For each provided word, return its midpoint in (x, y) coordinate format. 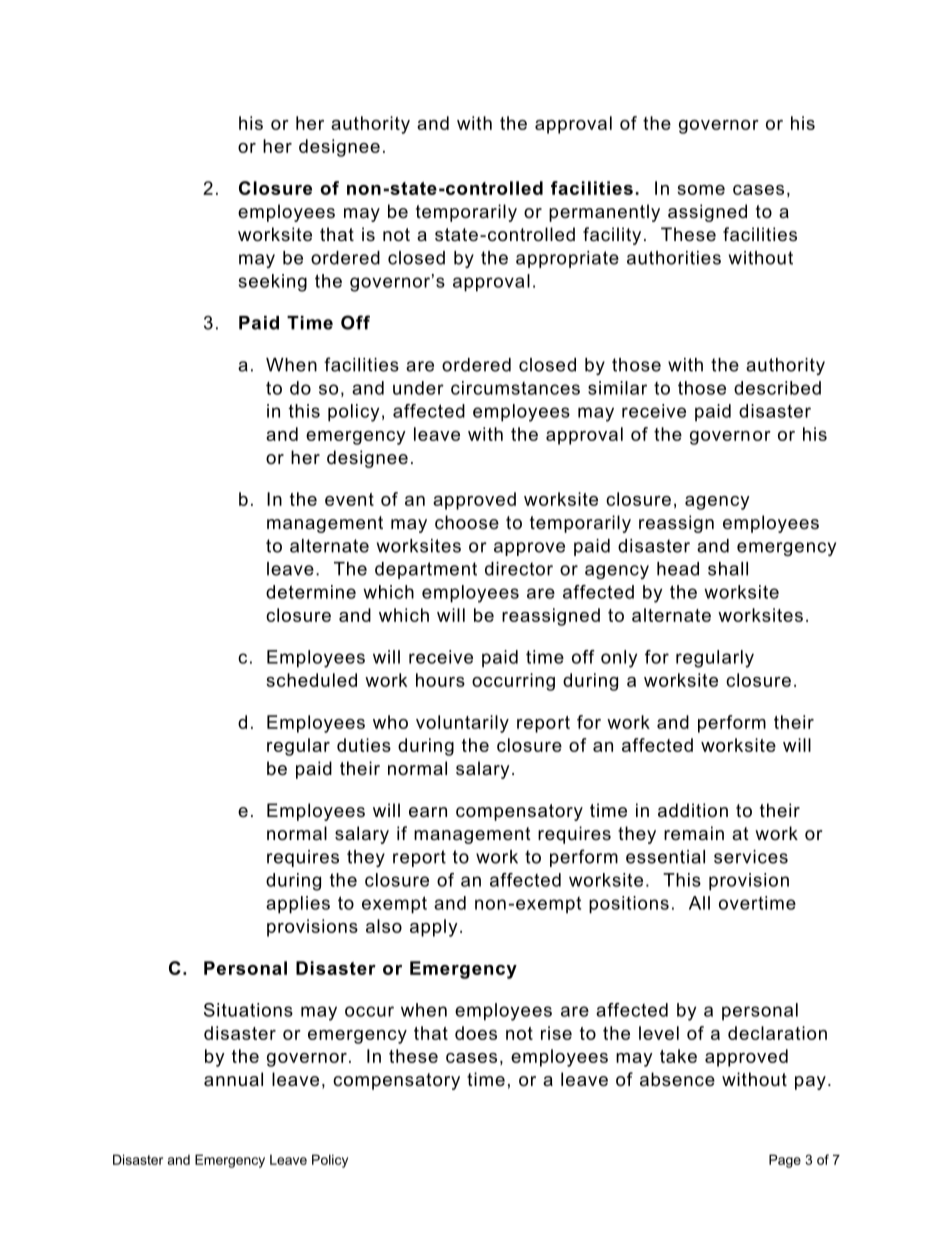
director (519, 569)
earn (428, 812)
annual (233, 1079)
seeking (273, 283)
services (751, 857)
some (701, 190)
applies (298, 905)
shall (728, 569)
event (349, 499)
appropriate (567, 259)
